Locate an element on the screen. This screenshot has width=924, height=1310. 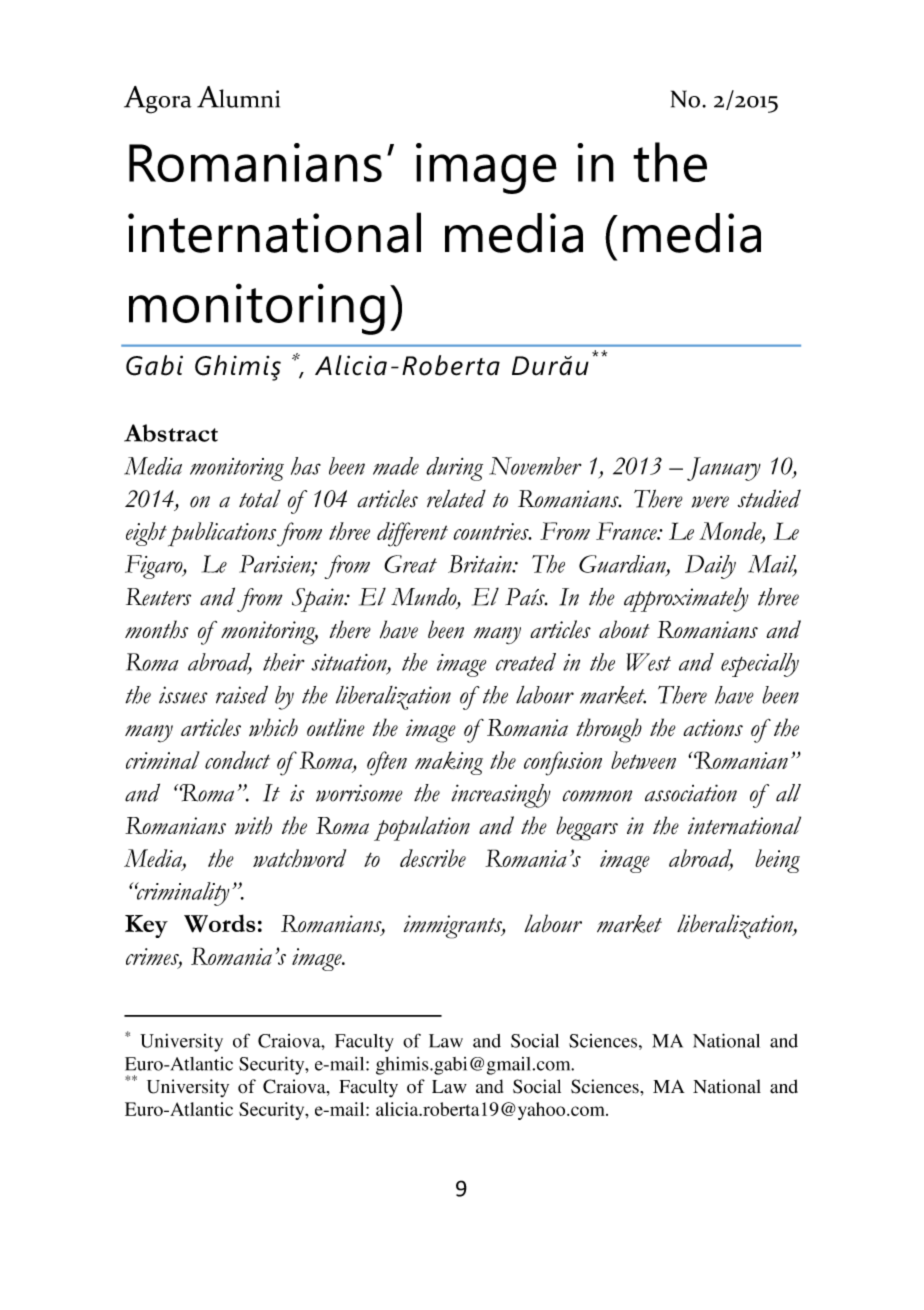
January is located at coordinates (724, 469).
